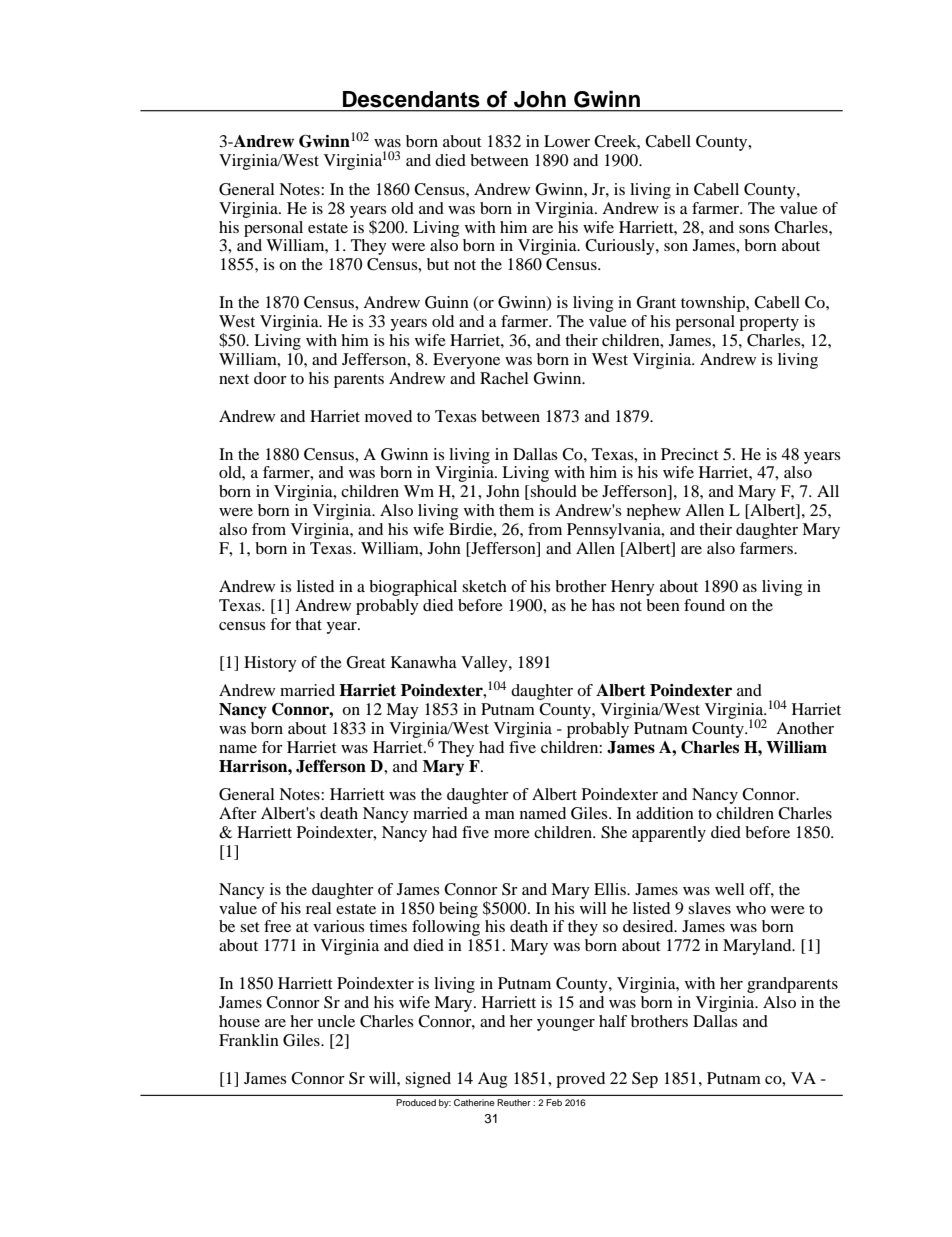 The width and height of the document is (952, 1237). Describe the element at coordinates (308, 624) in the document. I see `that` at that location.
